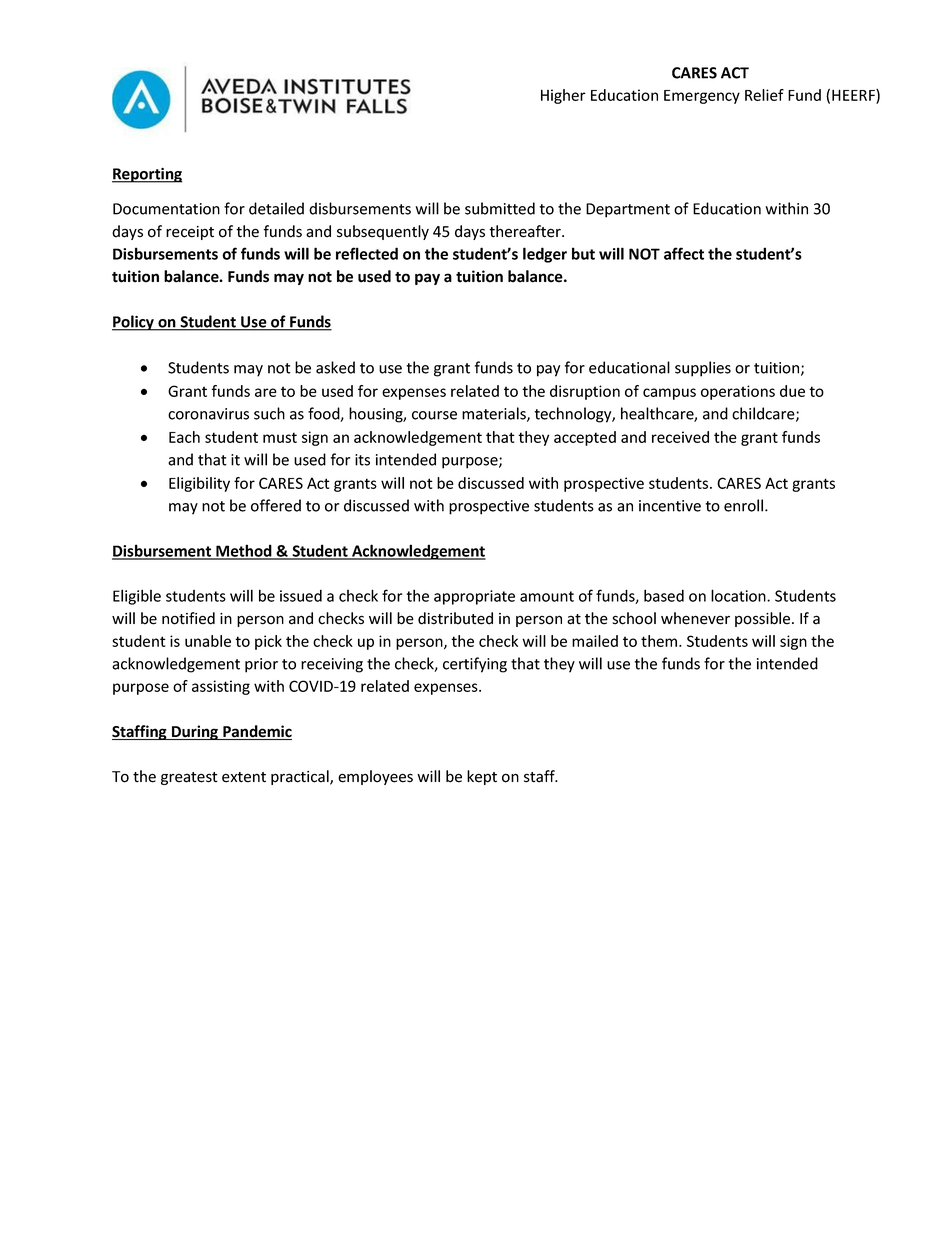 This screenshot has width=952, height=1233. Describe the element at coordinates (147, 175) in the screenshot. I see `Reporting` at that location.
